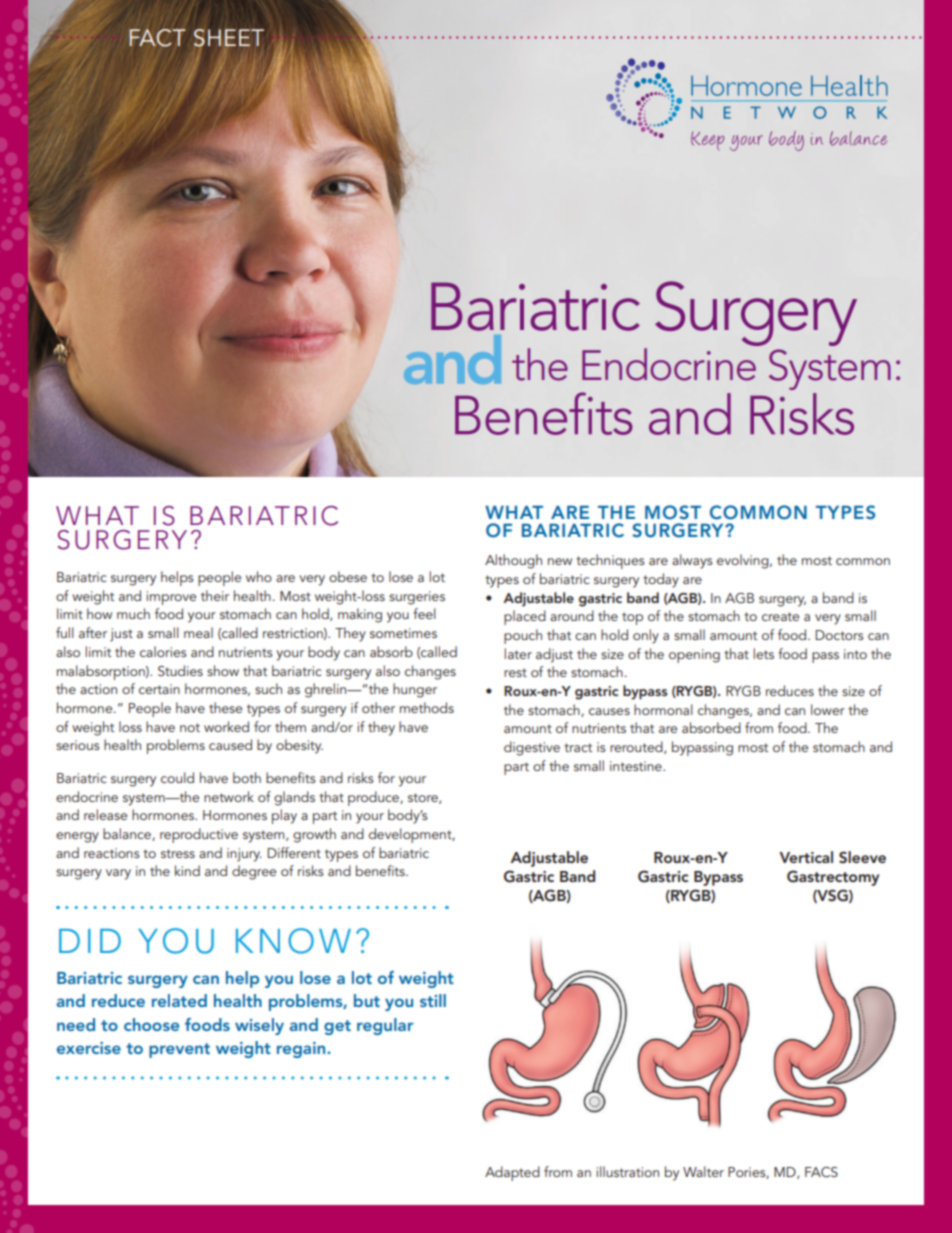 The width and height of the image is (952, 1233). Describe the element at coordinates (314, 835) in the image. I see `growth` at that location.
